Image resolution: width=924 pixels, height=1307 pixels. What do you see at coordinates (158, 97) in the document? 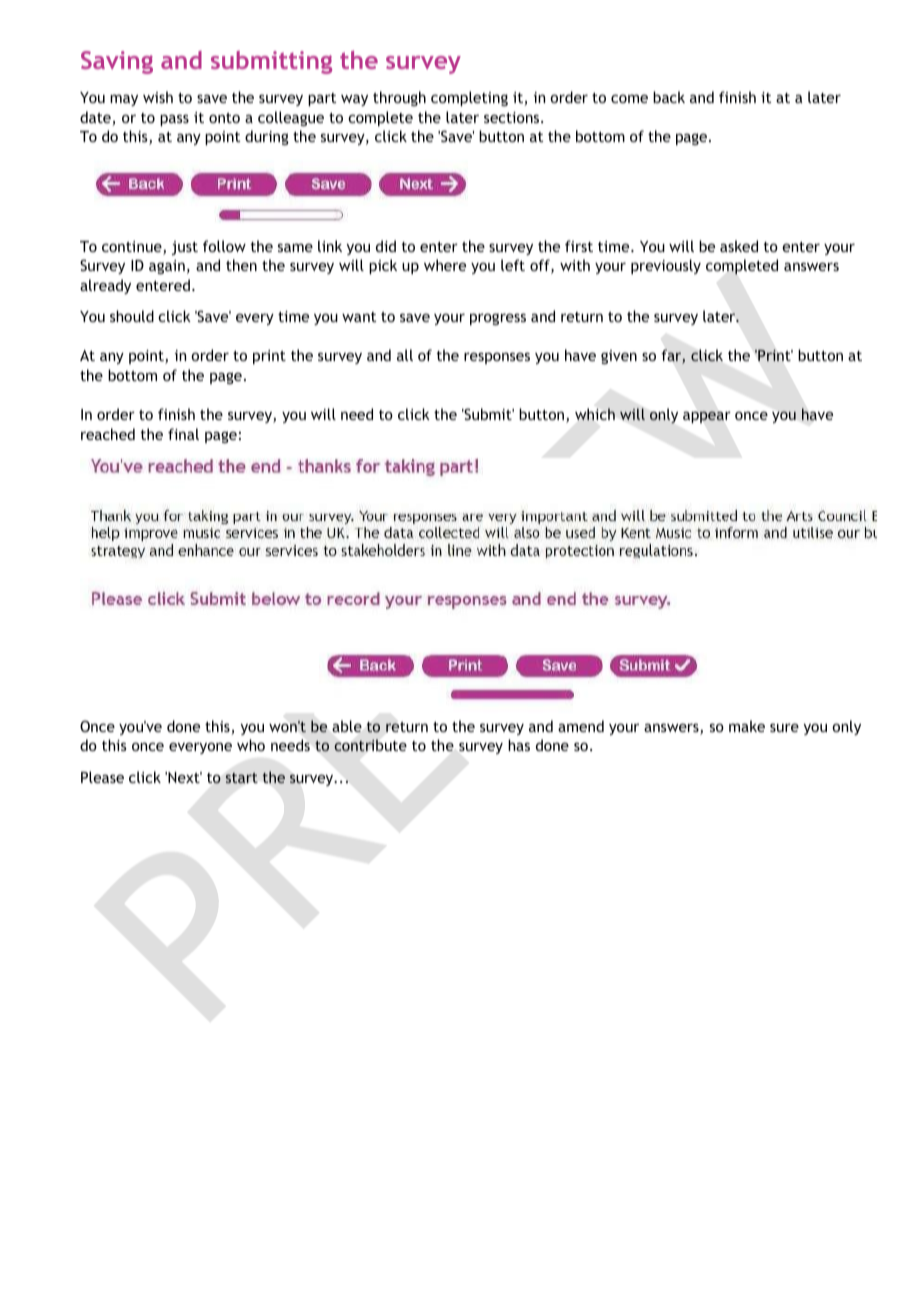
I see `wish` at bounding box center [158, 97].
